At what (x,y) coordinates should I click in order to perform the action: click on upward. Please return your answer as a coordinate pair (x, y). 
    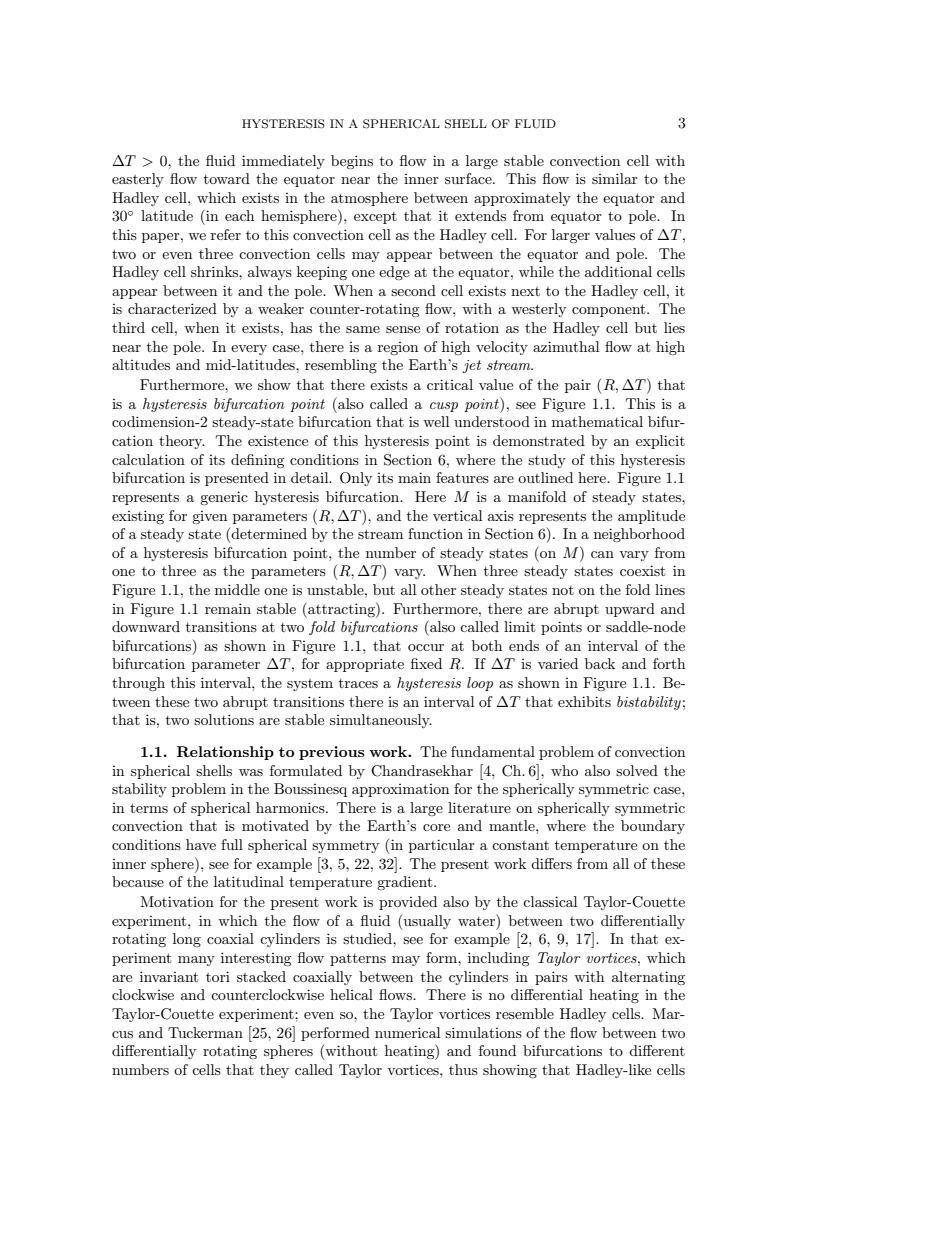
    Looking at the image, I should click on (630, 610).
